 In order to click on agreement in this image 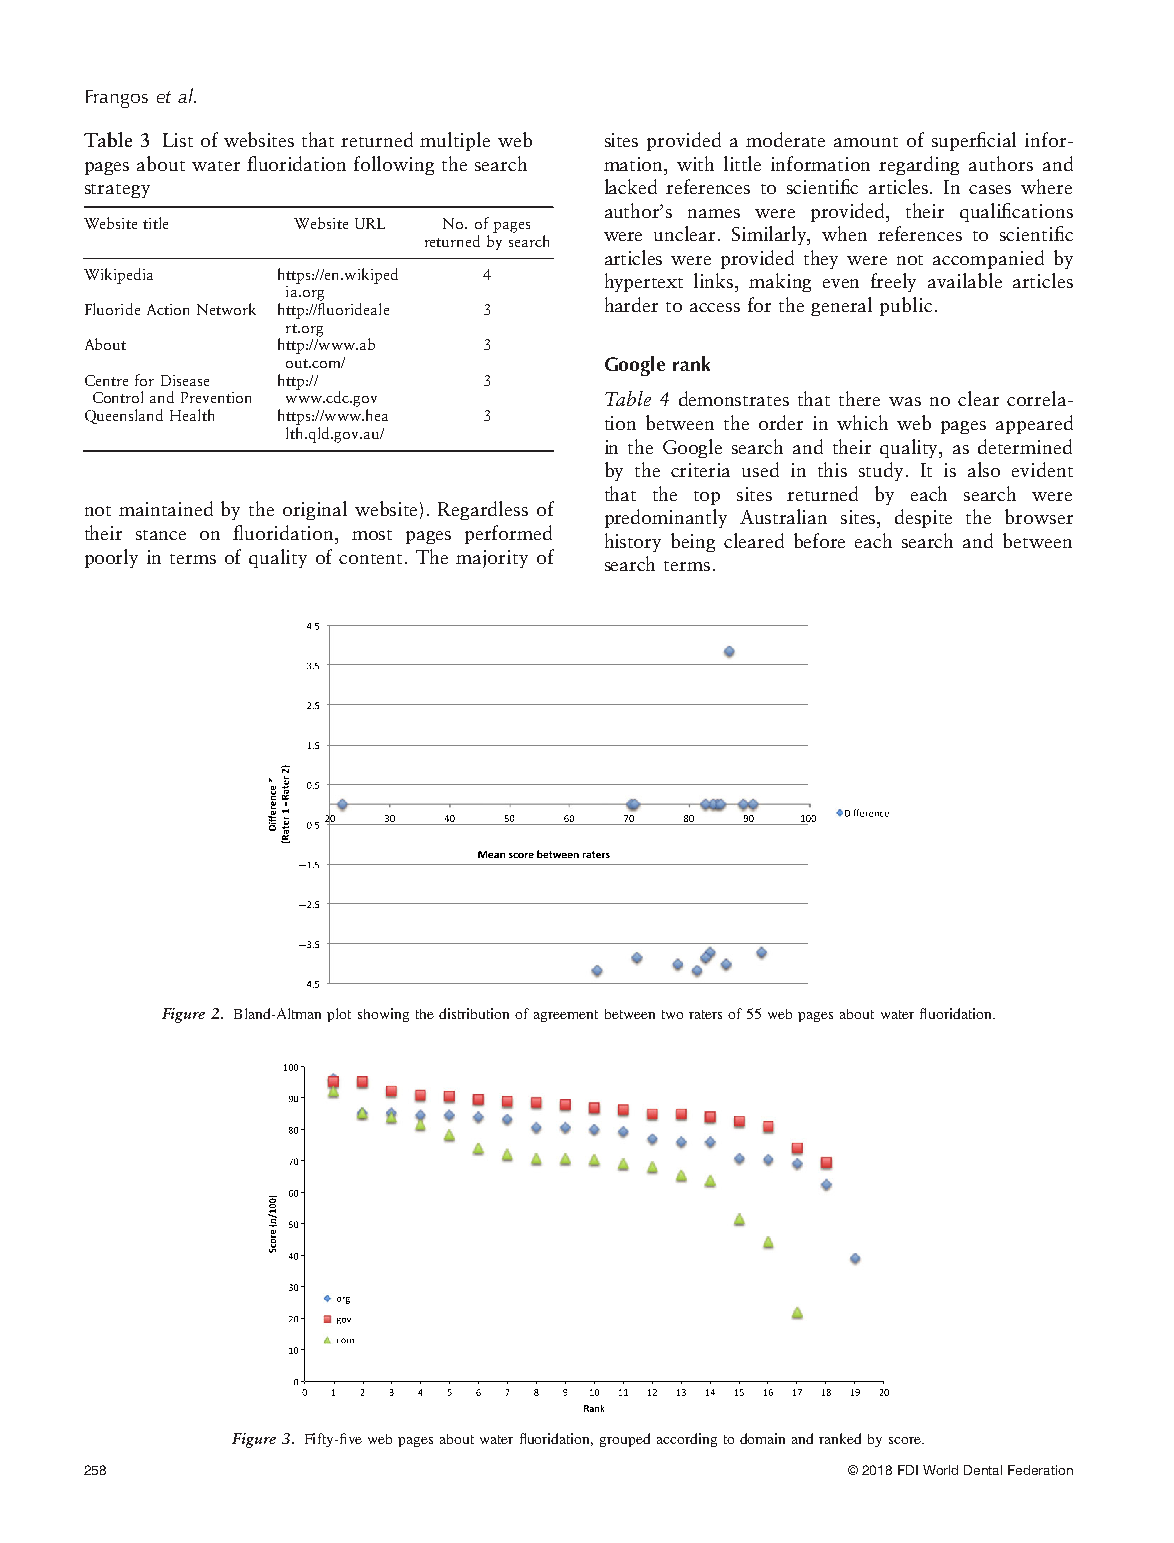, I will do `click(566, 1016)`.
